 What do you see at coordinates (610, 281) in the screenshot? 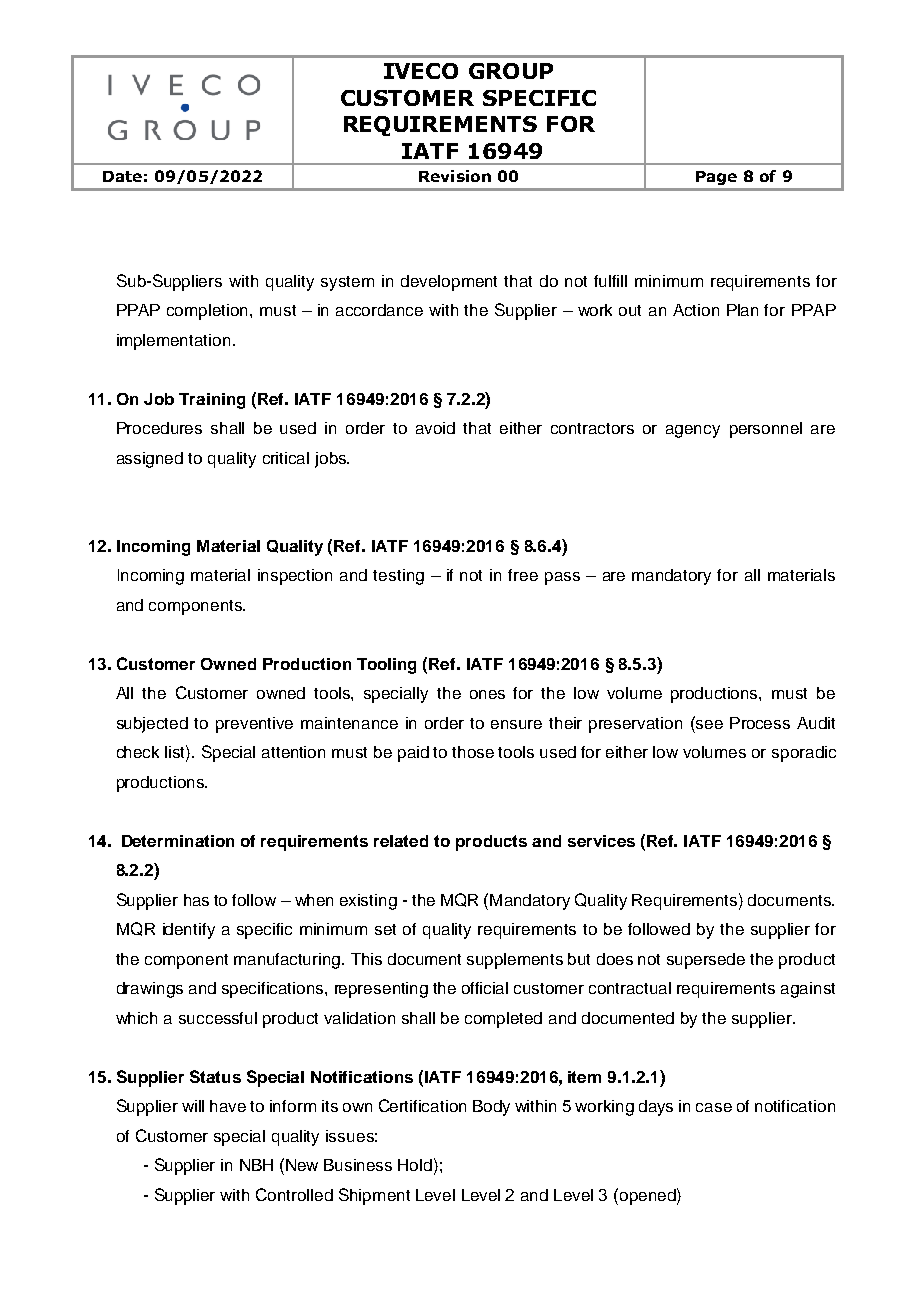
I see `fulfill` at bounding box center [610, 281].
